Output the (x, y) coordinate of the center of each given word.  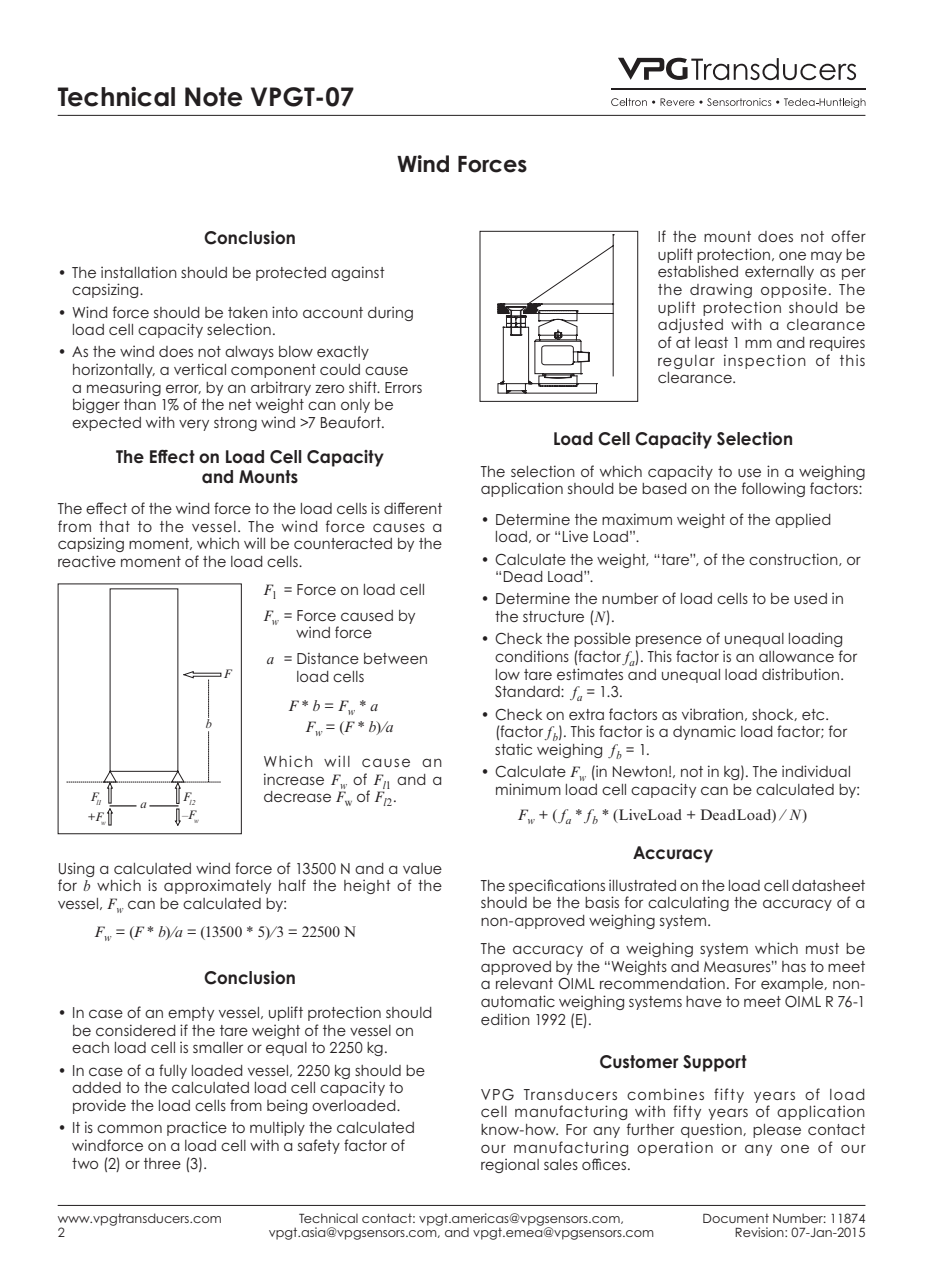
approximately (217, 886)
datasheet (828, 885)
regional (510, 1165)
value (422, 868)
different (413, 508)
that (114, 526)
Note (213, 97)
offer (848, 236)
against (358, 273)
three (162, 1163)
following (773, 489)
